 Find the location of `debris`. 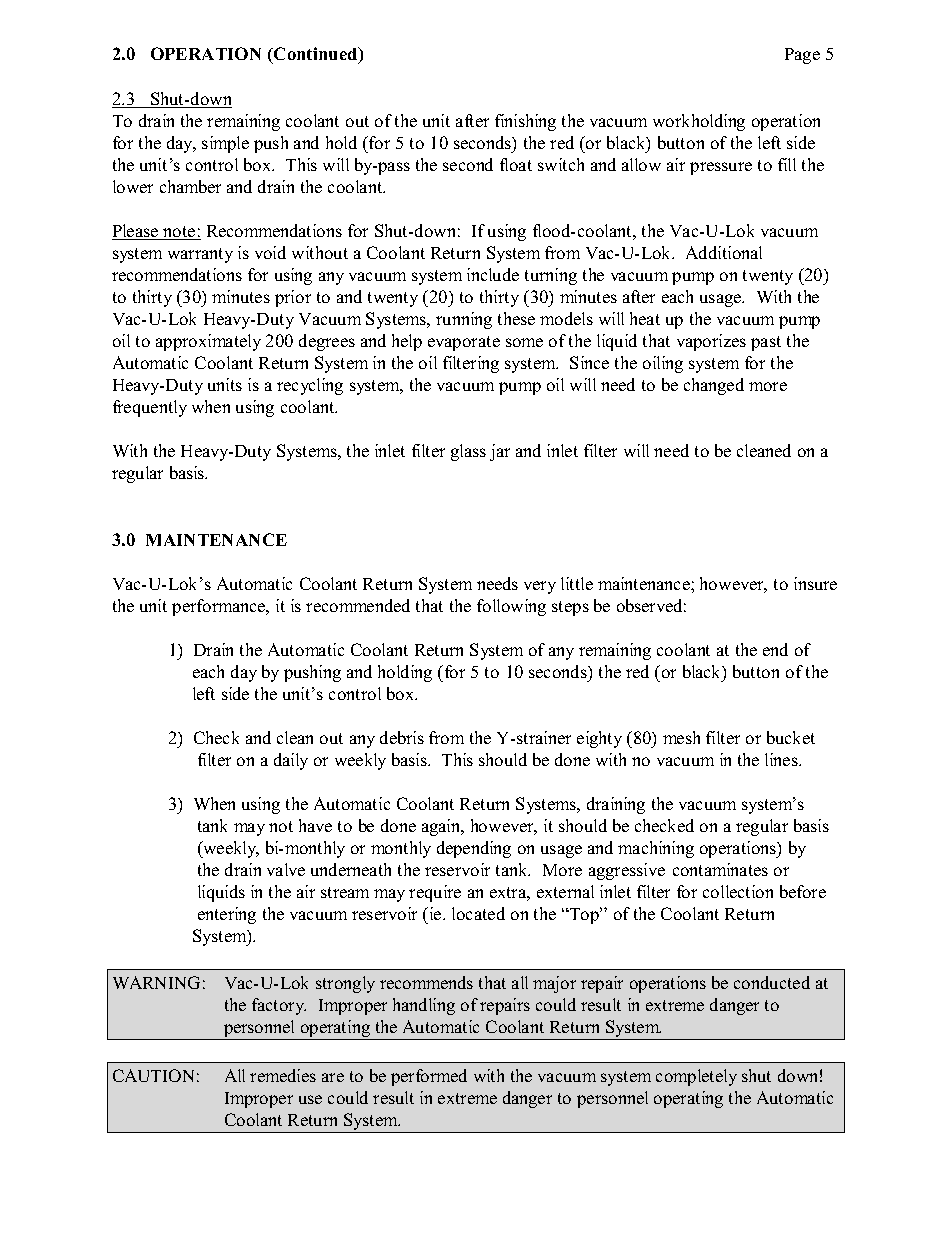

debris is located at coordinates (402, 737).
